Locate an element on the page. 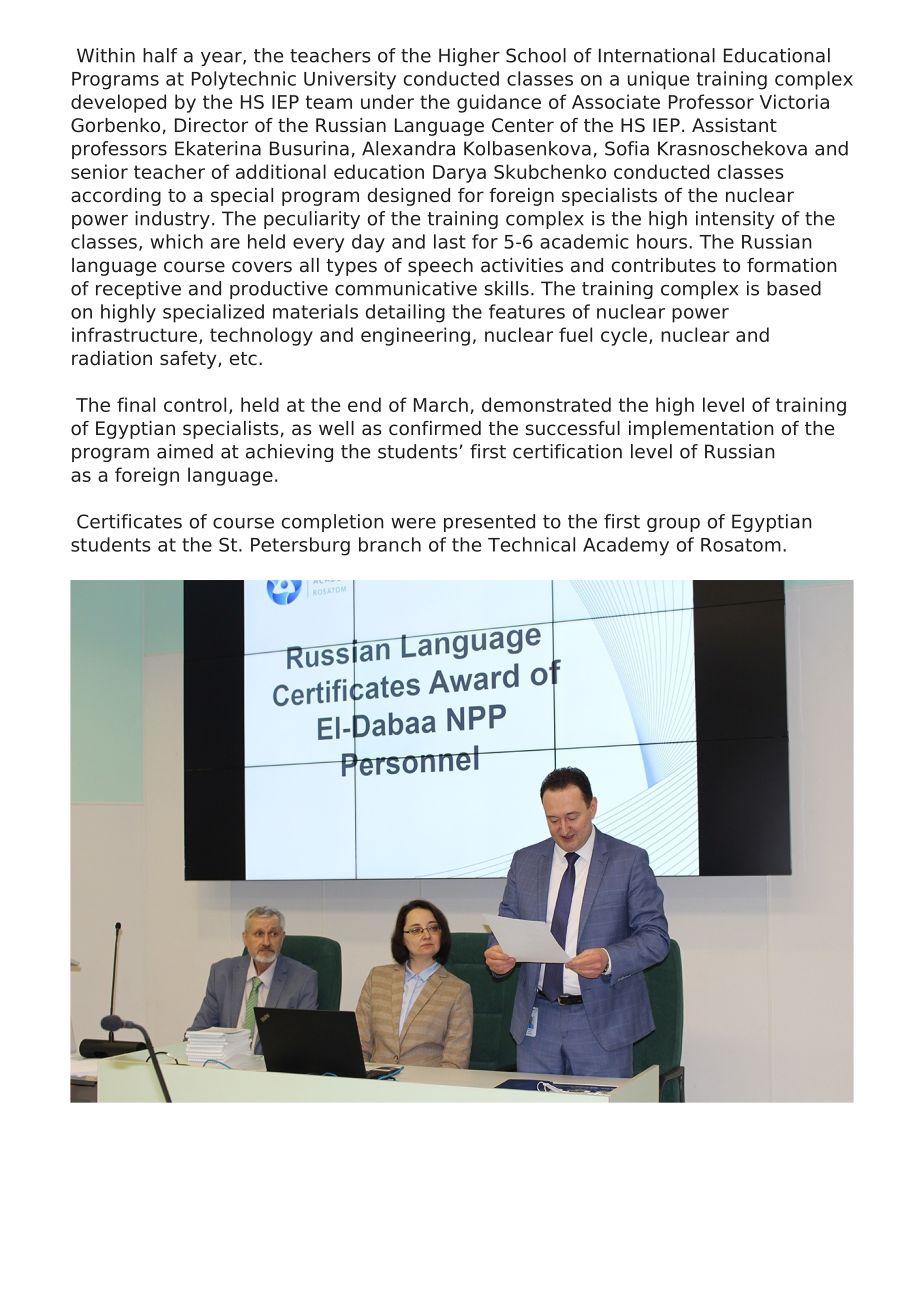 The width and height of the document is (924, 1308). receptive is located at coordinates (138, 290).
